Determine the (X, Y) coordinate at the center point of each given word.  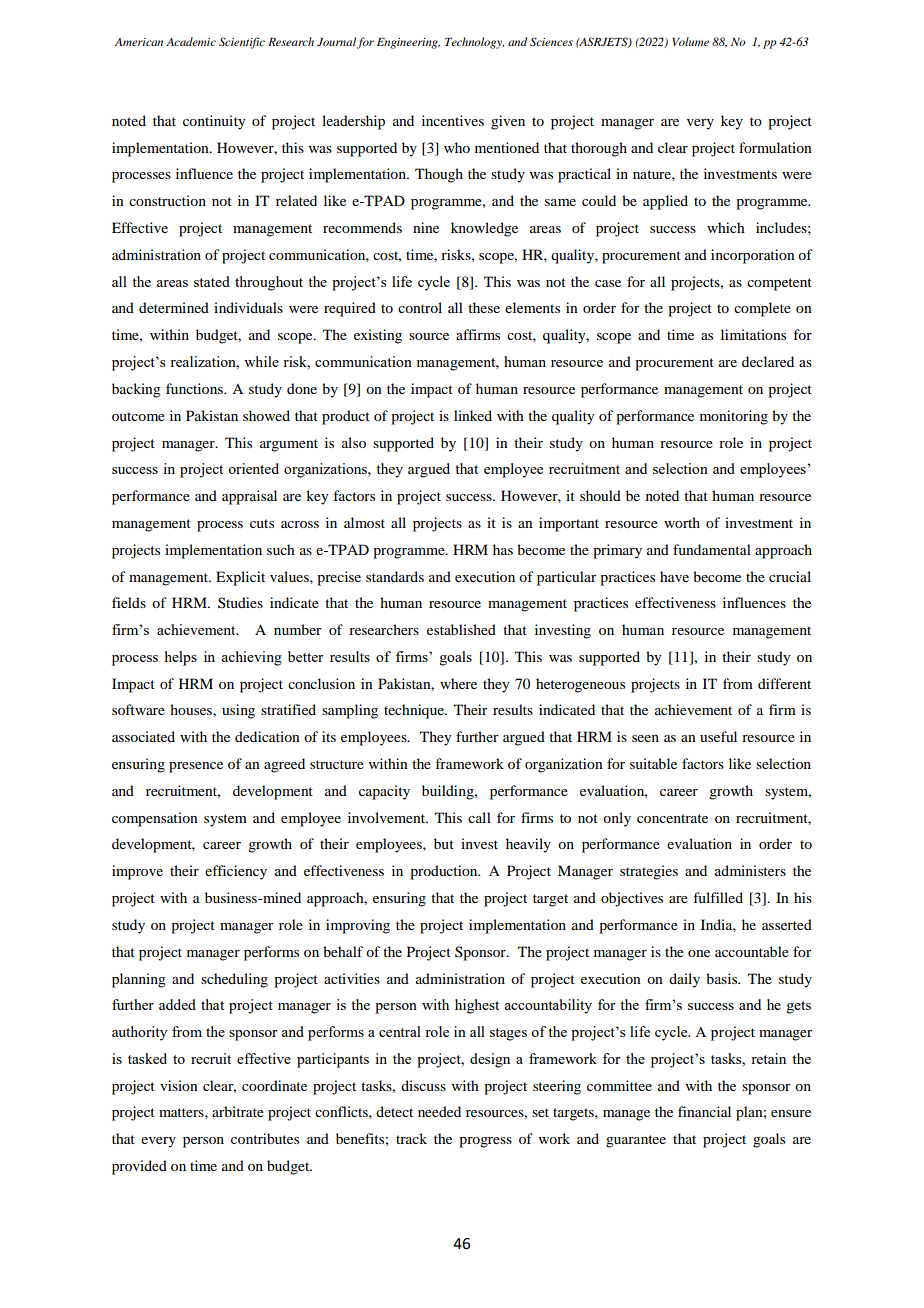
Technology (474, 43)
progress (485, 1142)
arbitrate (238, 1111)
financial (704, 1111)
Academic (191, 41)
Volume (690, 41)
